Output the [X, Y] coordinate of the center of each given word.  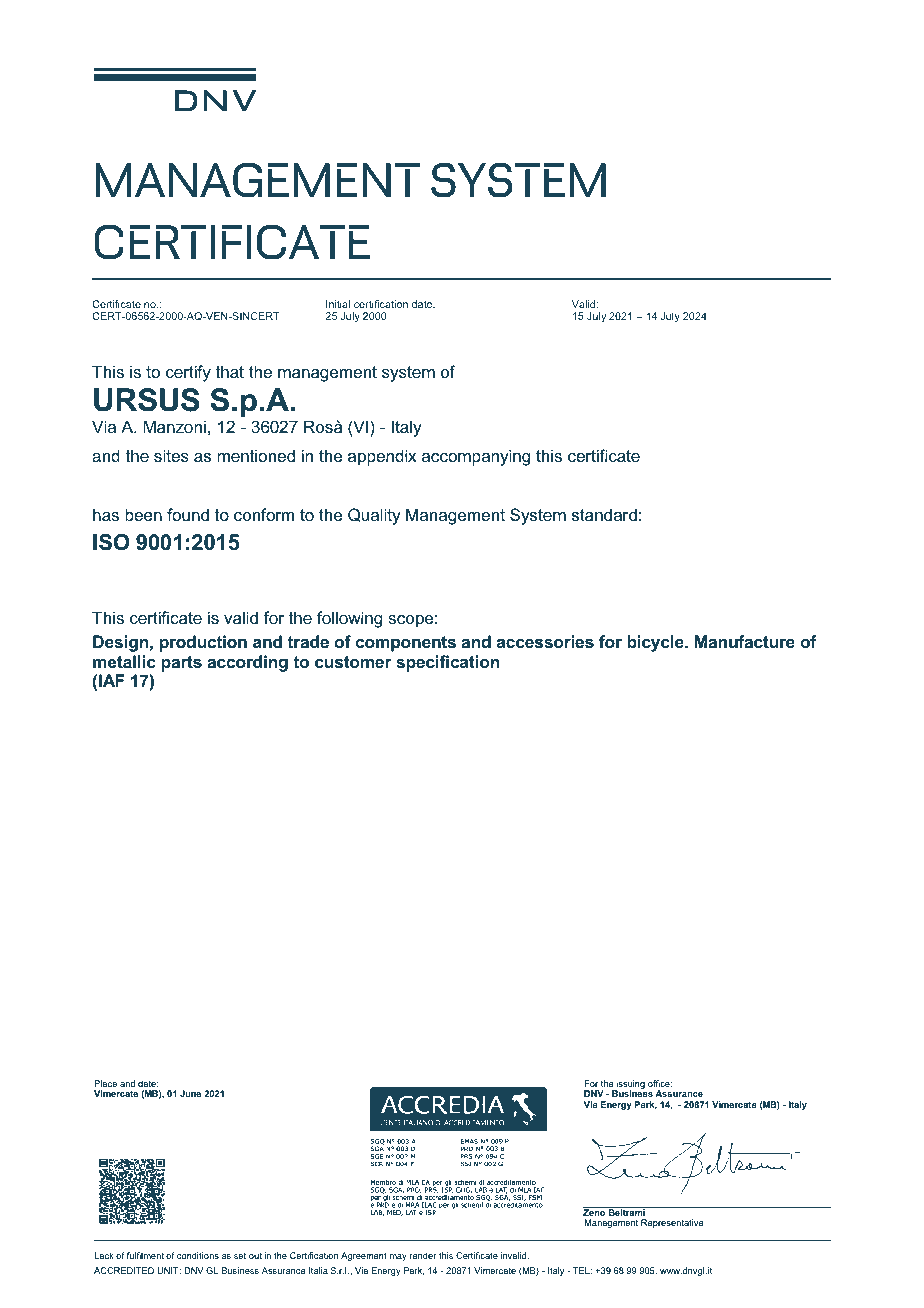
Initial [338, 304]
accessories [545, 642]
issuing [630, 1085]
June [190, 1093]
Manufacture [745, 642]
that [229, 371]
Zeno [595, 1211]
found [188, 514]
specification [448, 663]
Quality [374, 516]
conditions [198, 1255]
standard [604, 514]
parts [181, 664]
